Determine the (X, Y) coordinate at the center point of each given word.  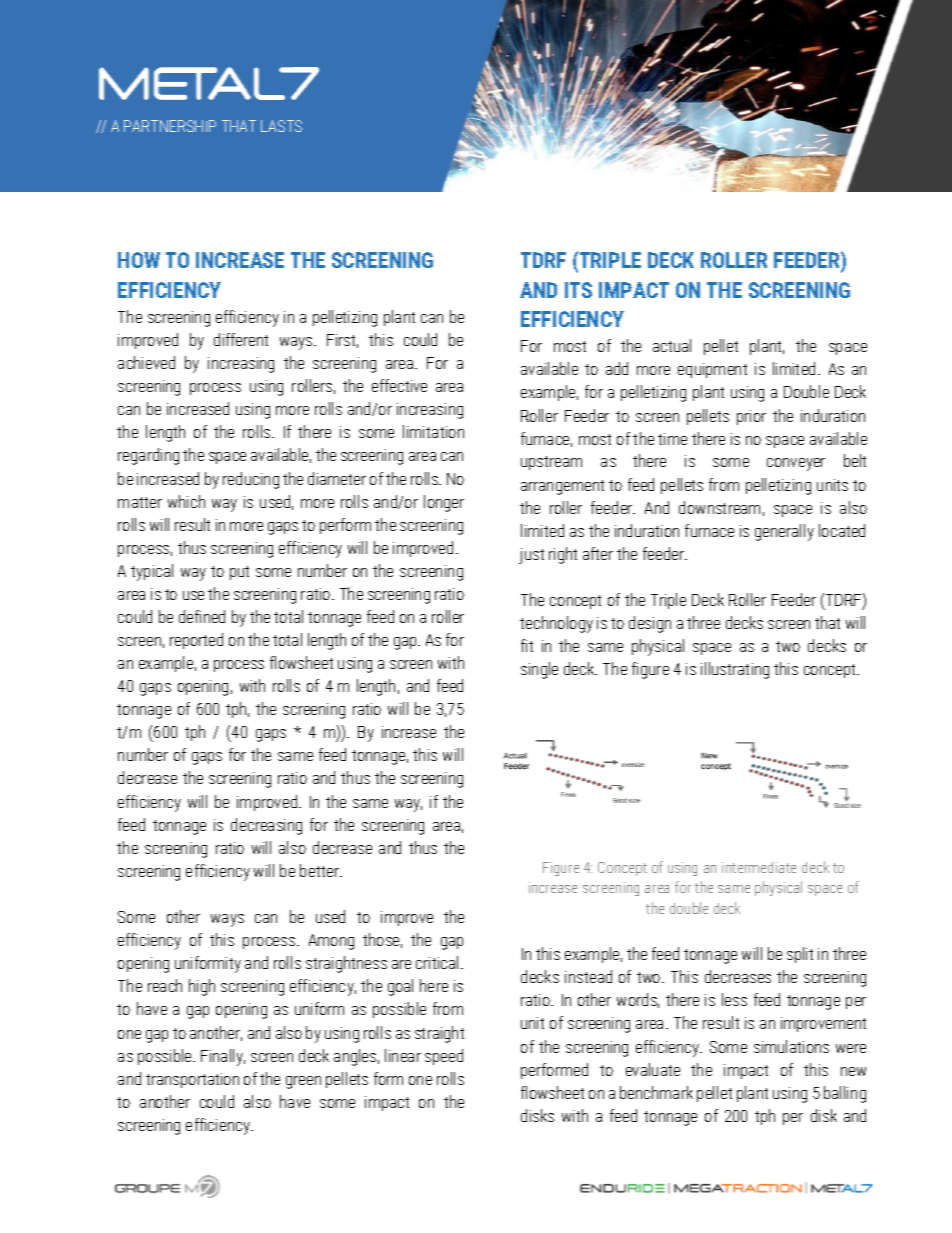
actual (672, 345)
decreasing (266, 826)
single (539, 670)
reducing (251, 480)
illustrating (735, 670)
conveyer (796, 464)
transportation (192, 1080)
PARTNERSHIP (170, 126)
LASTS (281, 126)
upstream (551, 463)
